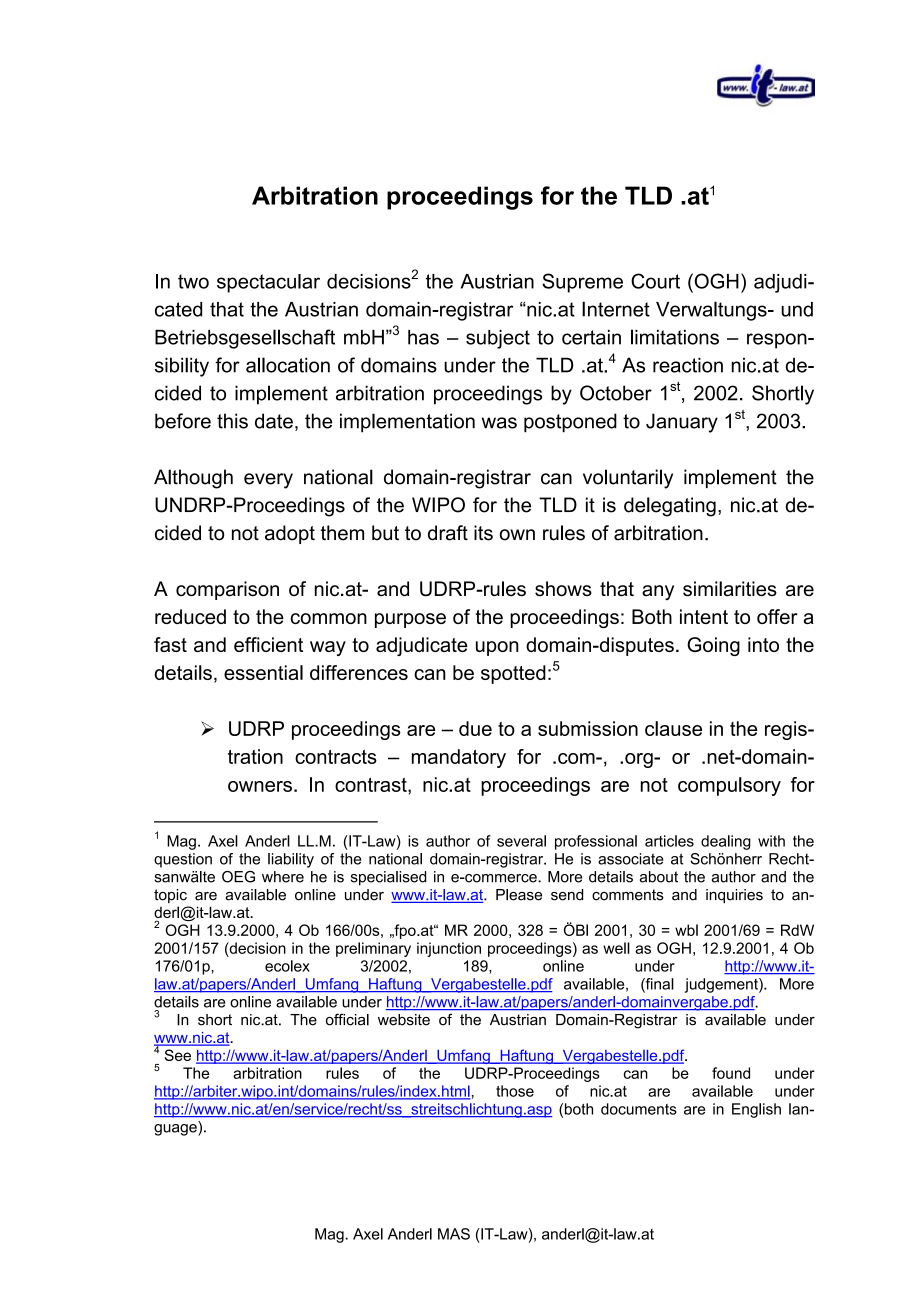 The width and height of the page is (924, 1308). Describe the element at coordinates (734, 896) in the page. I see `inquiries` at that location.
